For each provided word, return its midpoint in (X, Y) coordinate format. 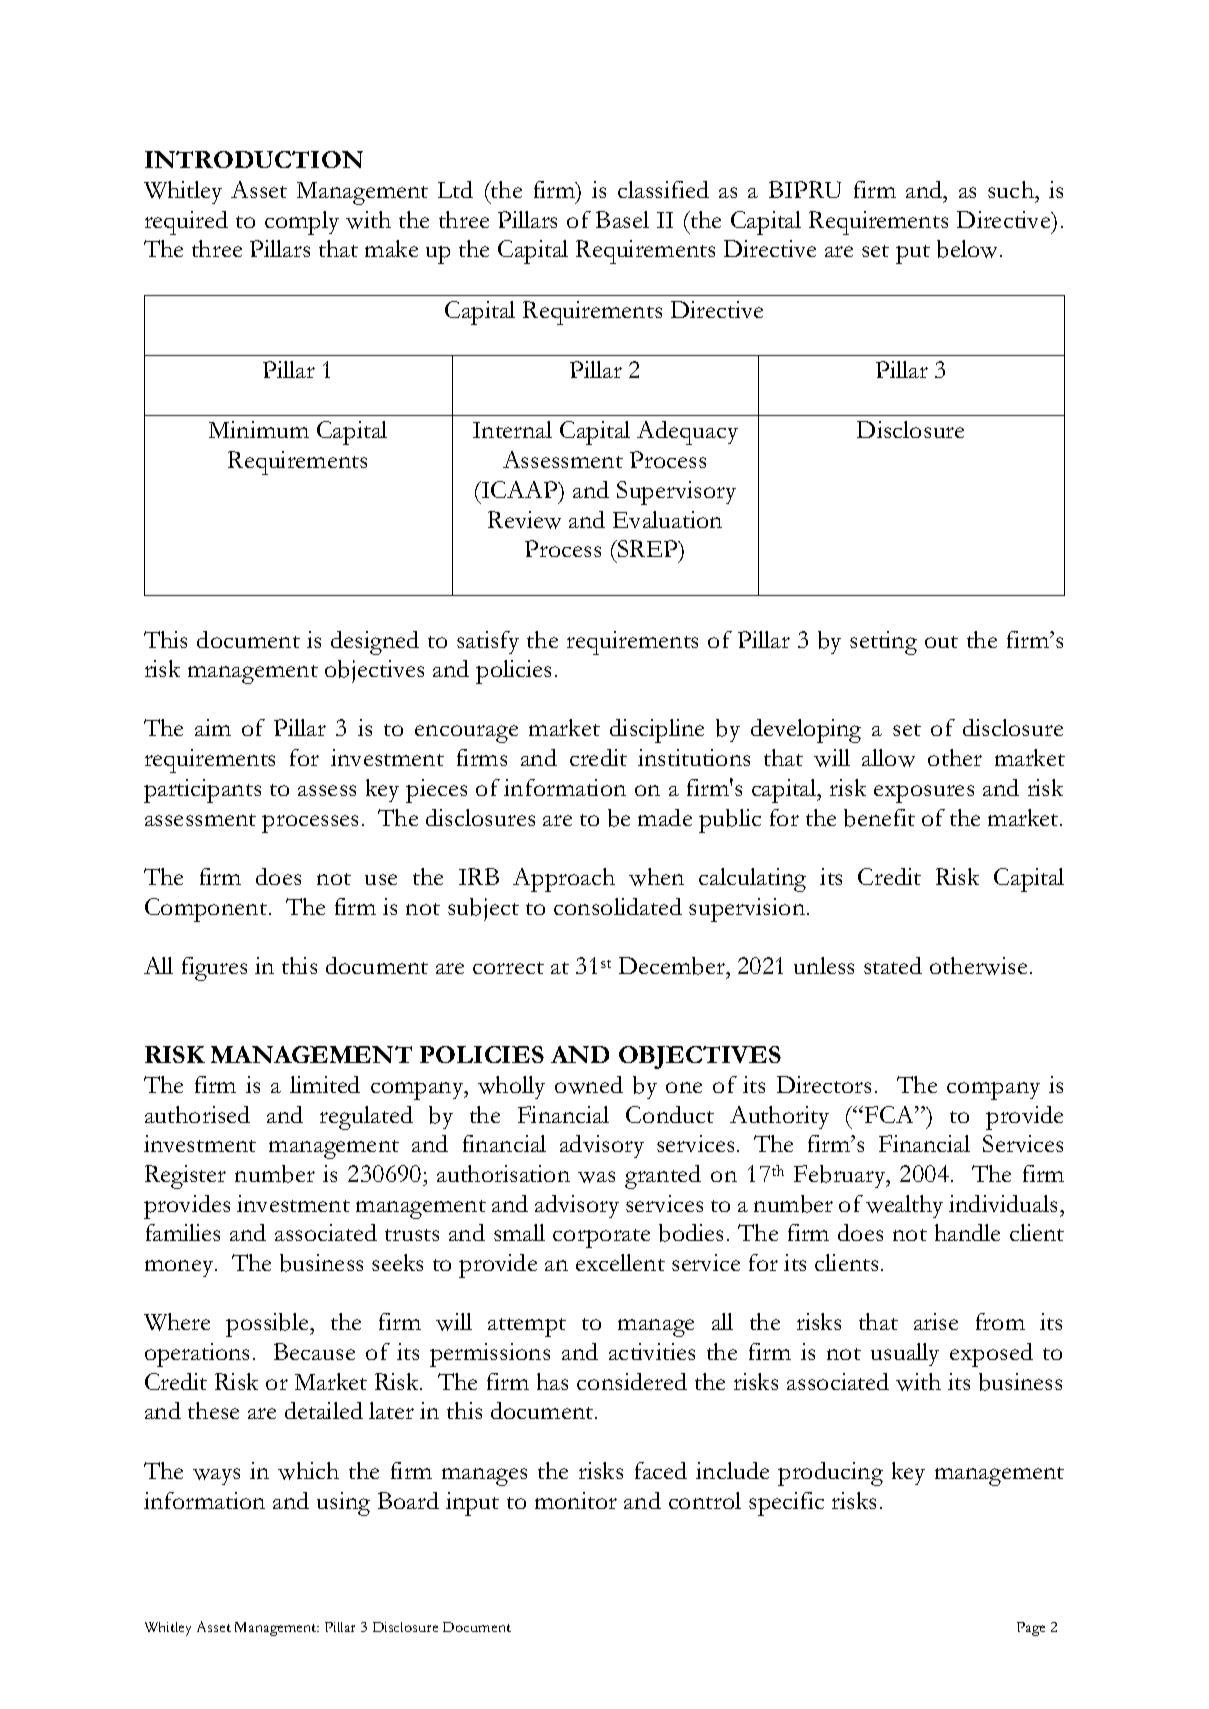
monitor (576, 1500)
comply (302, 223)
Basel (622, 219)
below (969, 249)
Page (1031, 1629)
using (343, 1504)
